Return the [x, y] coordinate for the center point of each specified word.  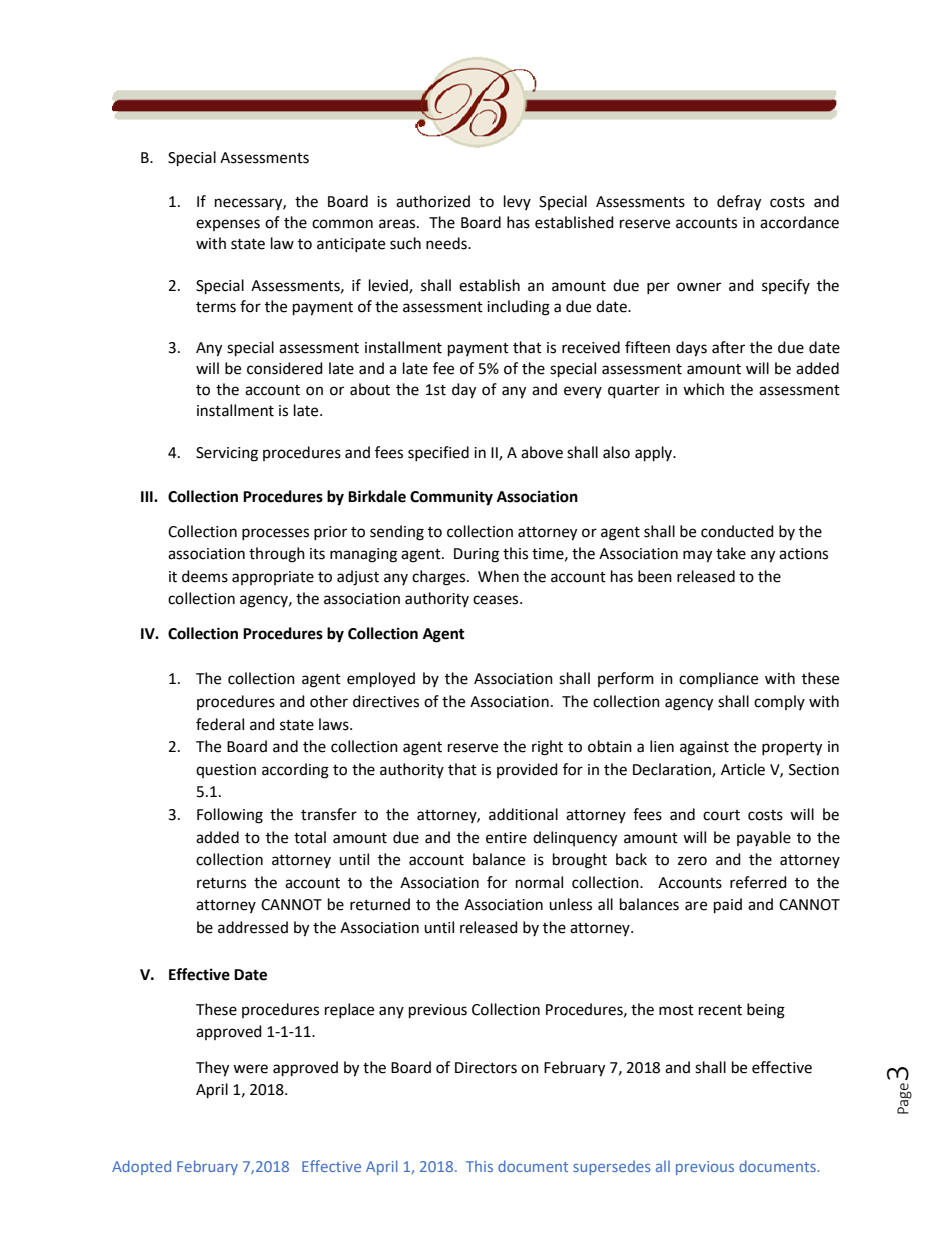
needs [447, 243]
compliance [718, 679]
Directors [486, 1068]
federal [220, 724]
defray [739, 203]
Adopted [141, 1167]
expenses [228, 225]
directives [386, 701]
